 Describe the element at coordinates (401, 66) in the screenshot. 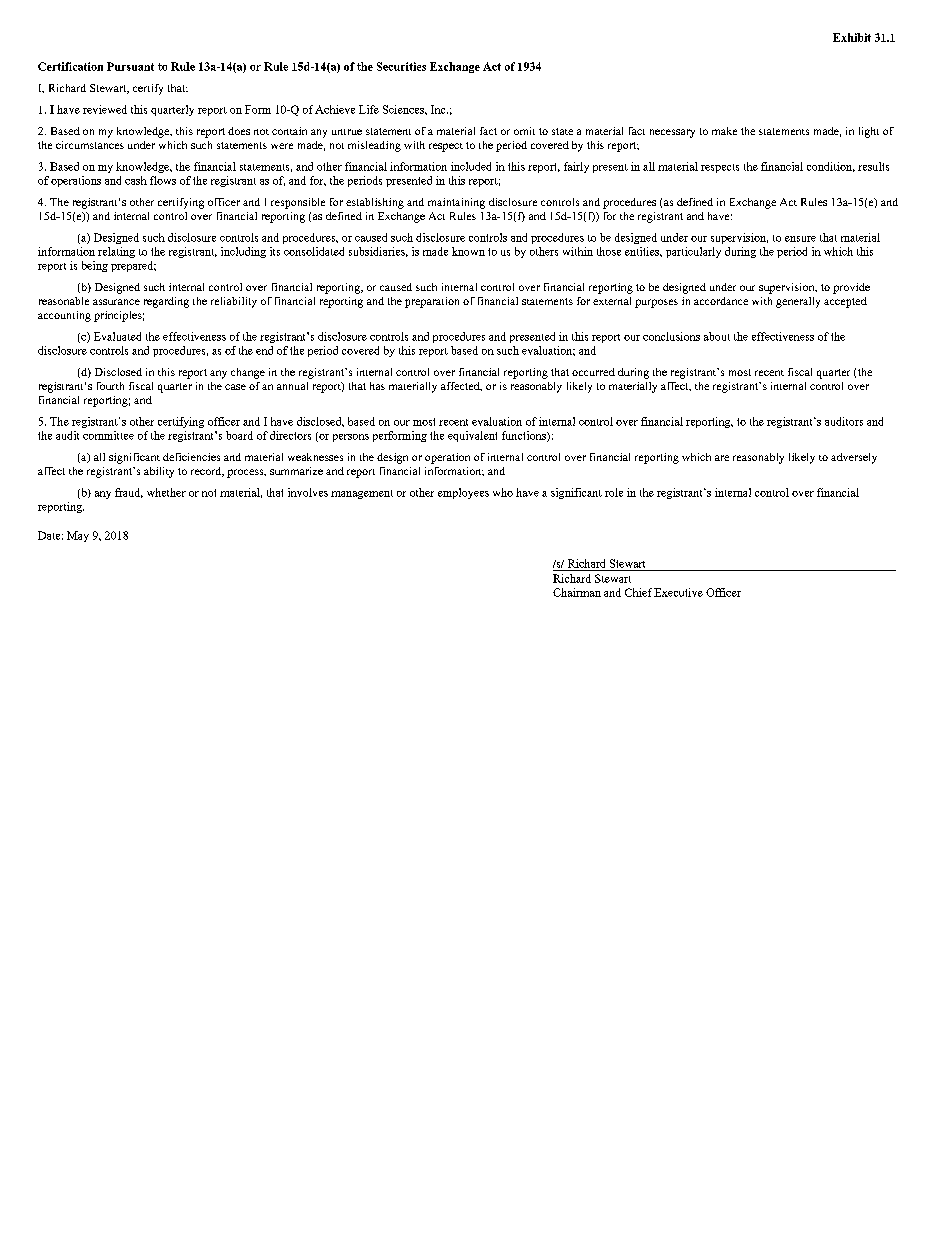

I see `Securities` at that location.
